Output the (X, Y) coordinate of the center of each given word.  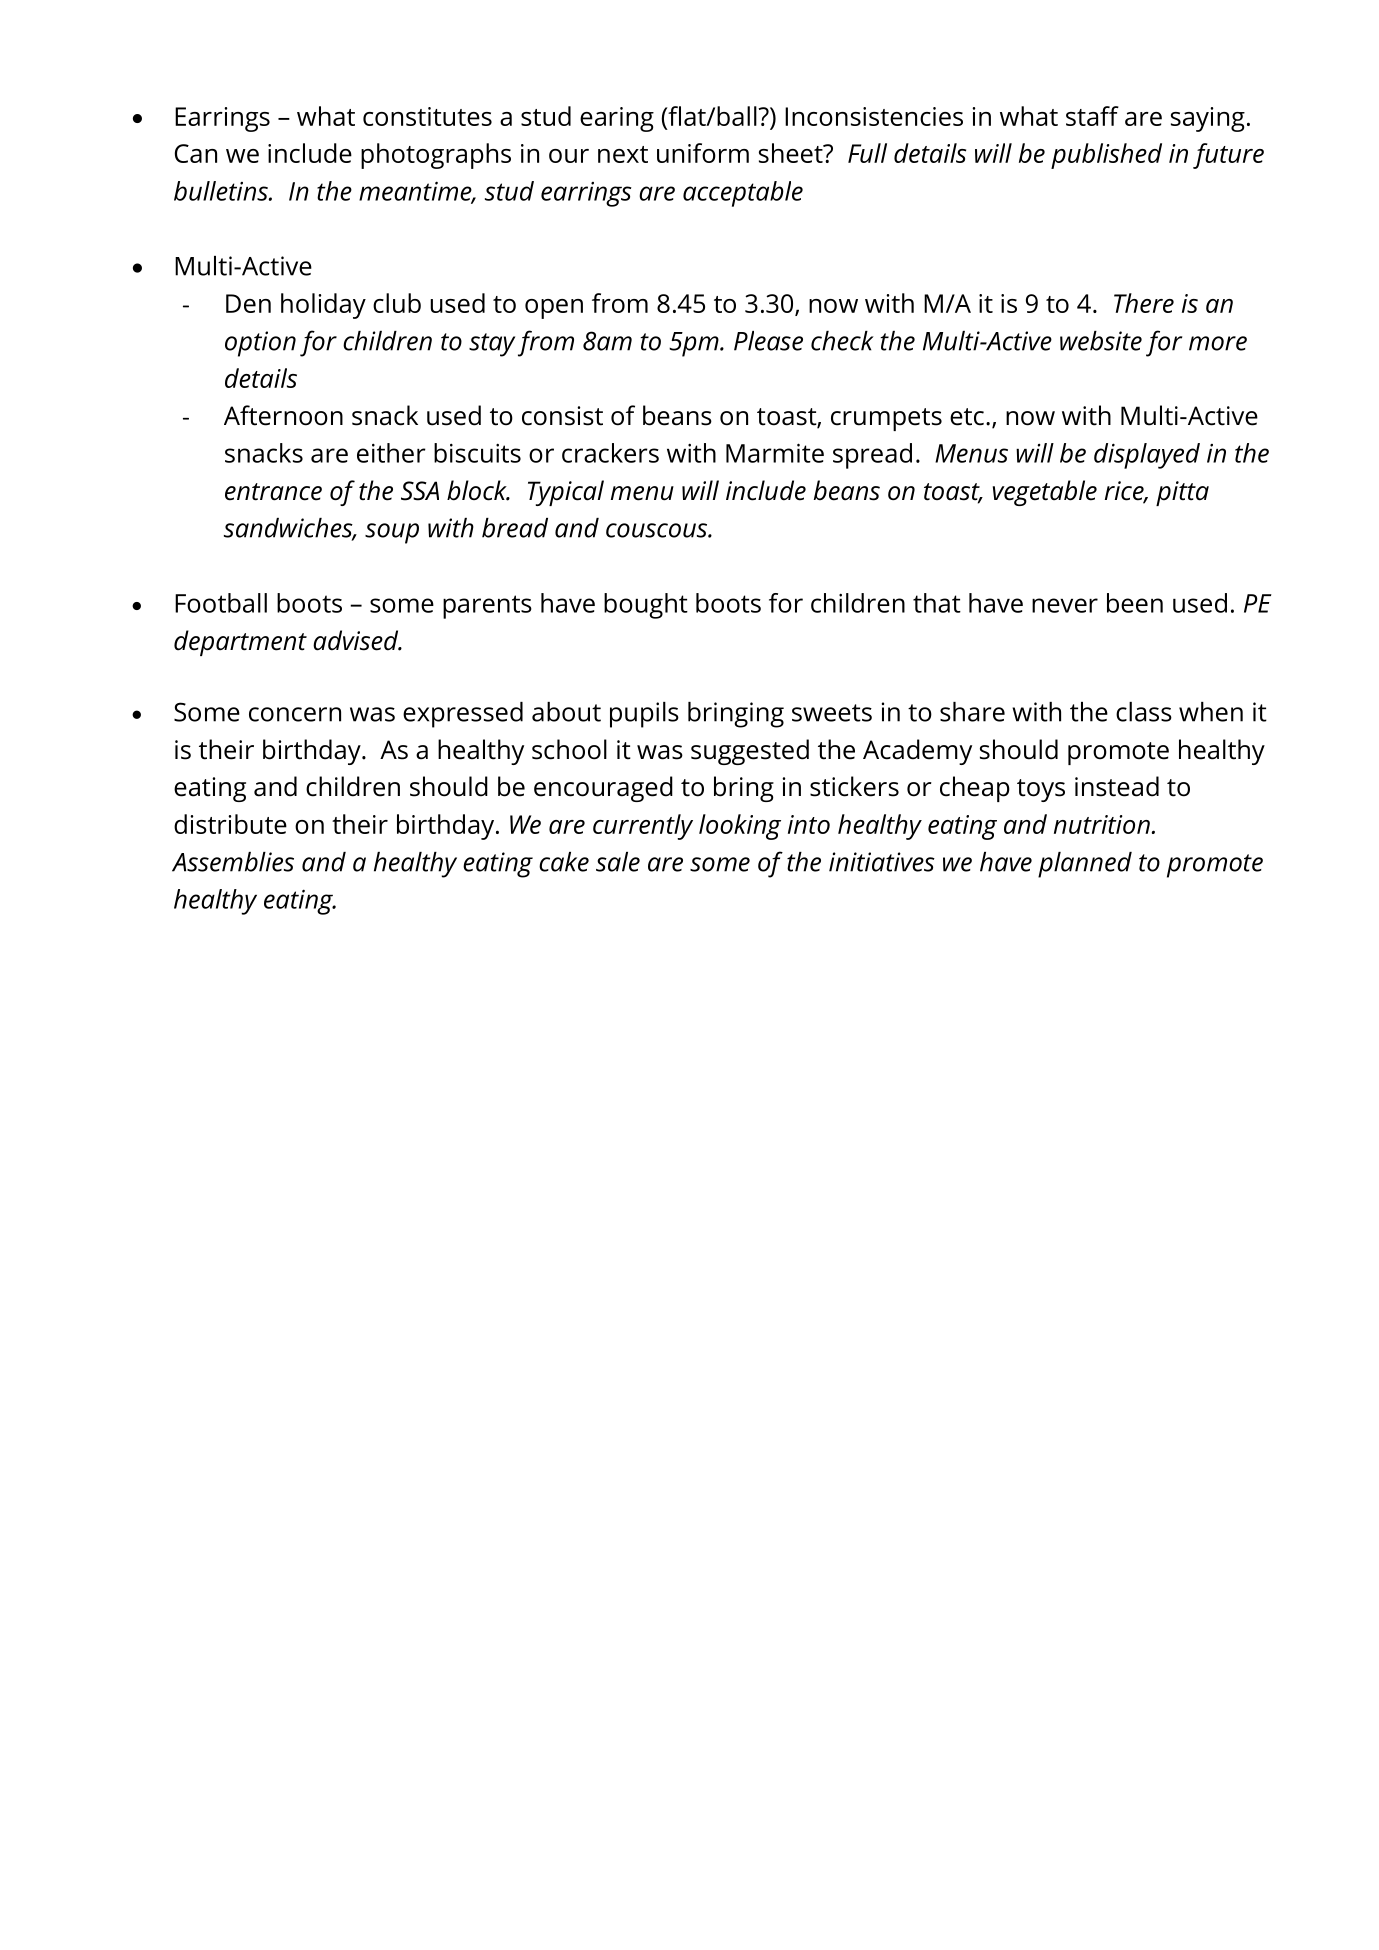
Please (768, 341)
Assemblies (233, 862)
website (1101, 341)
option (260, 344)
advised (357, 640)
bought (646, 606)
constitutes (427, 116)
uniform (703, 153)
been (1135, 603)
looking (740, 827)
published (1106, 156)
